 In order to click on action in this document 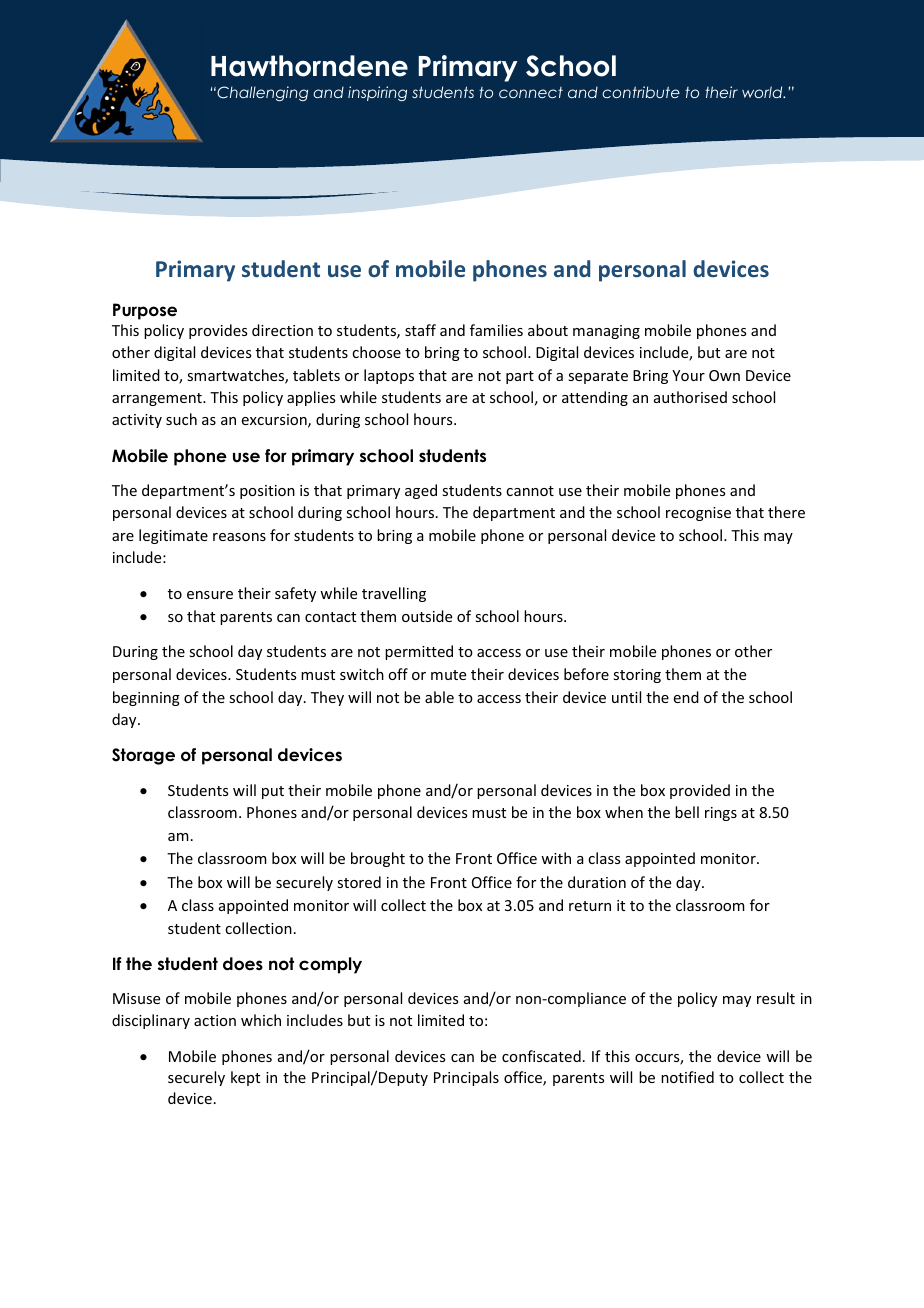, I will do `click(215, 1020)`.
